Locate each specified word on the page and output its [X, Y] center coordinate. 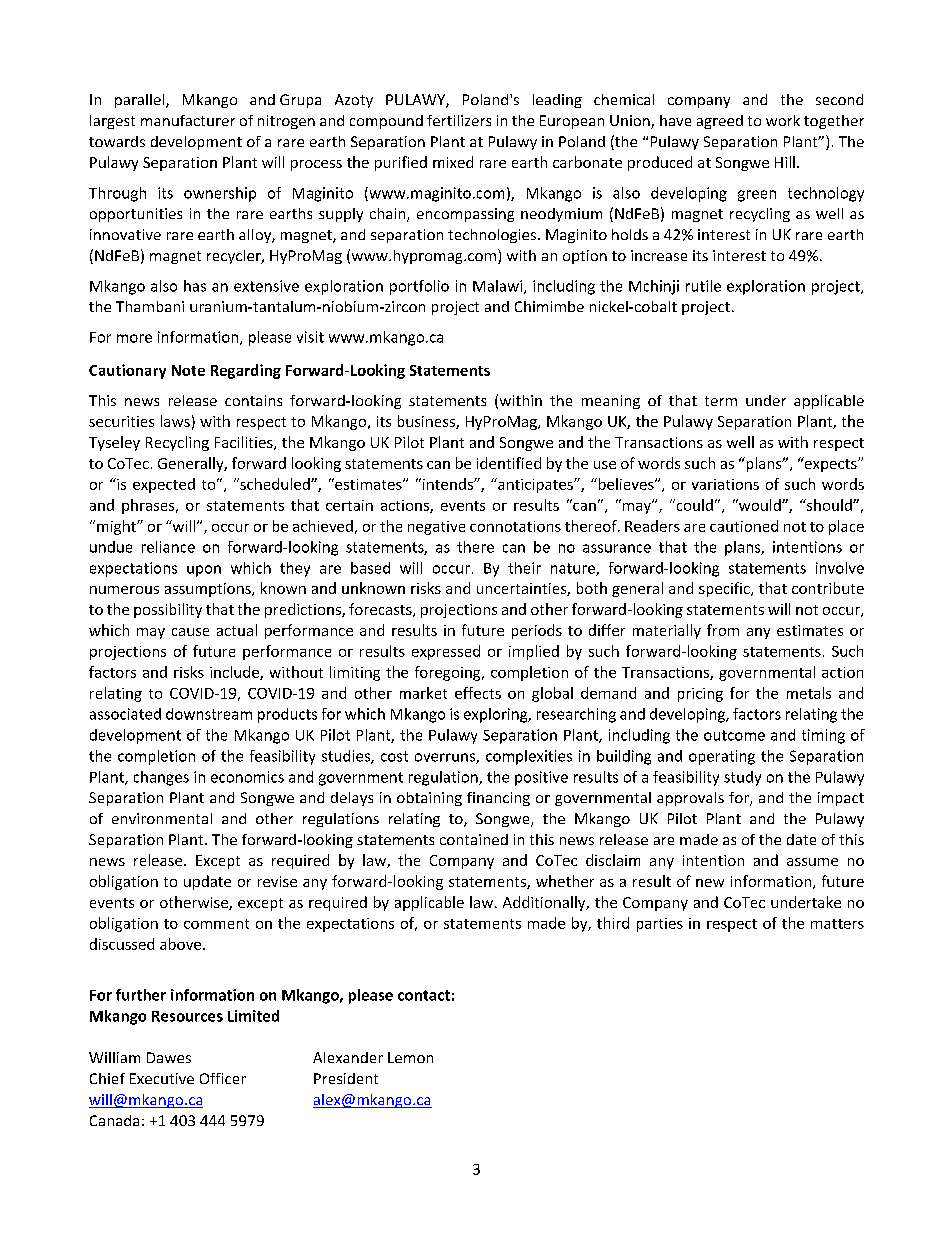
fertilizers [459, 120]
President [346, 1078]
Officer [223, 1078]
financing [498, 799]
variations [725, 484]
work [783, 120]
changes [161, 778]
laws [175, 421]
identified [509, 463]
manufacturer [188, 120]
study [742, 778]
